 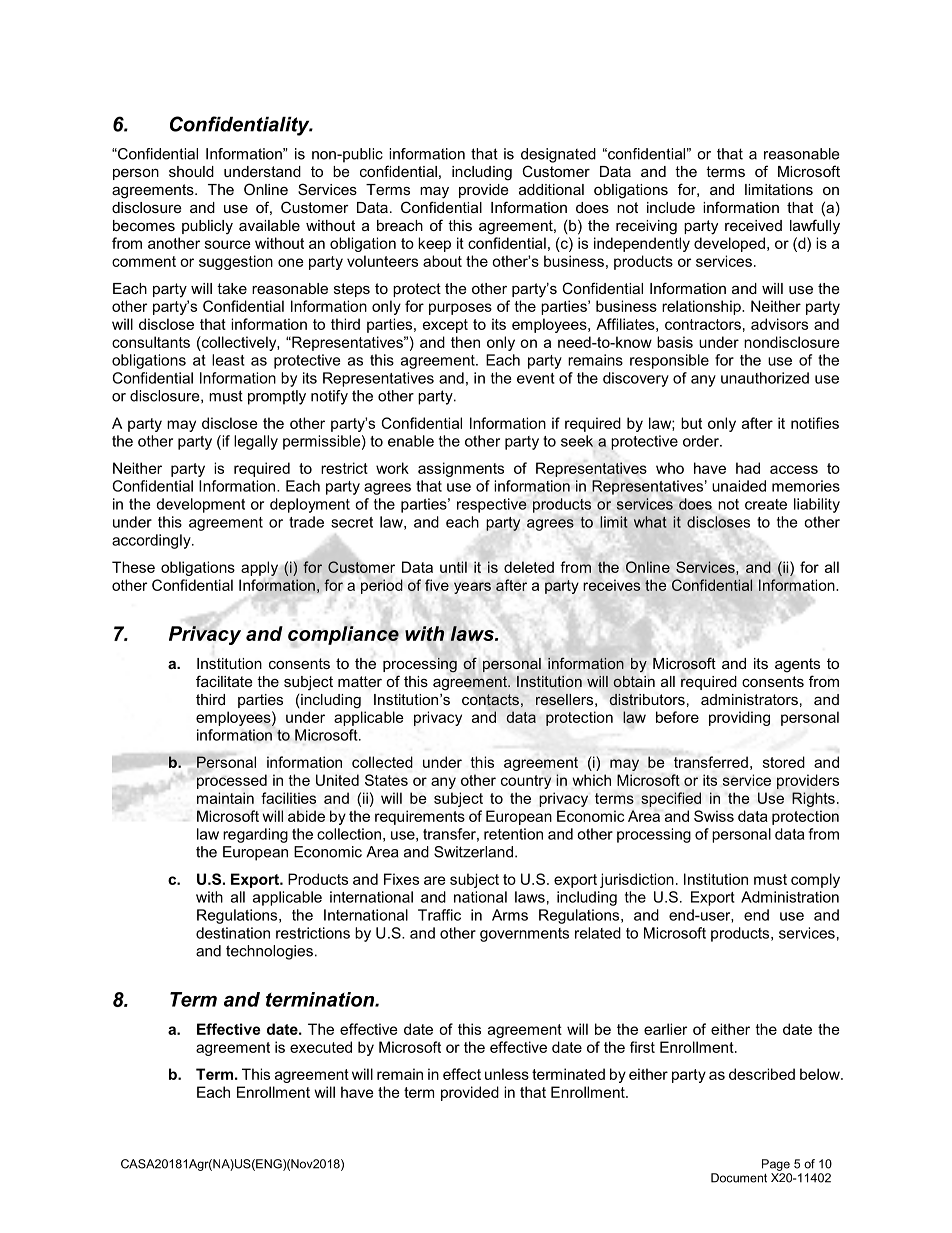 I want to click on maintain, so click(x=225, y=798).
